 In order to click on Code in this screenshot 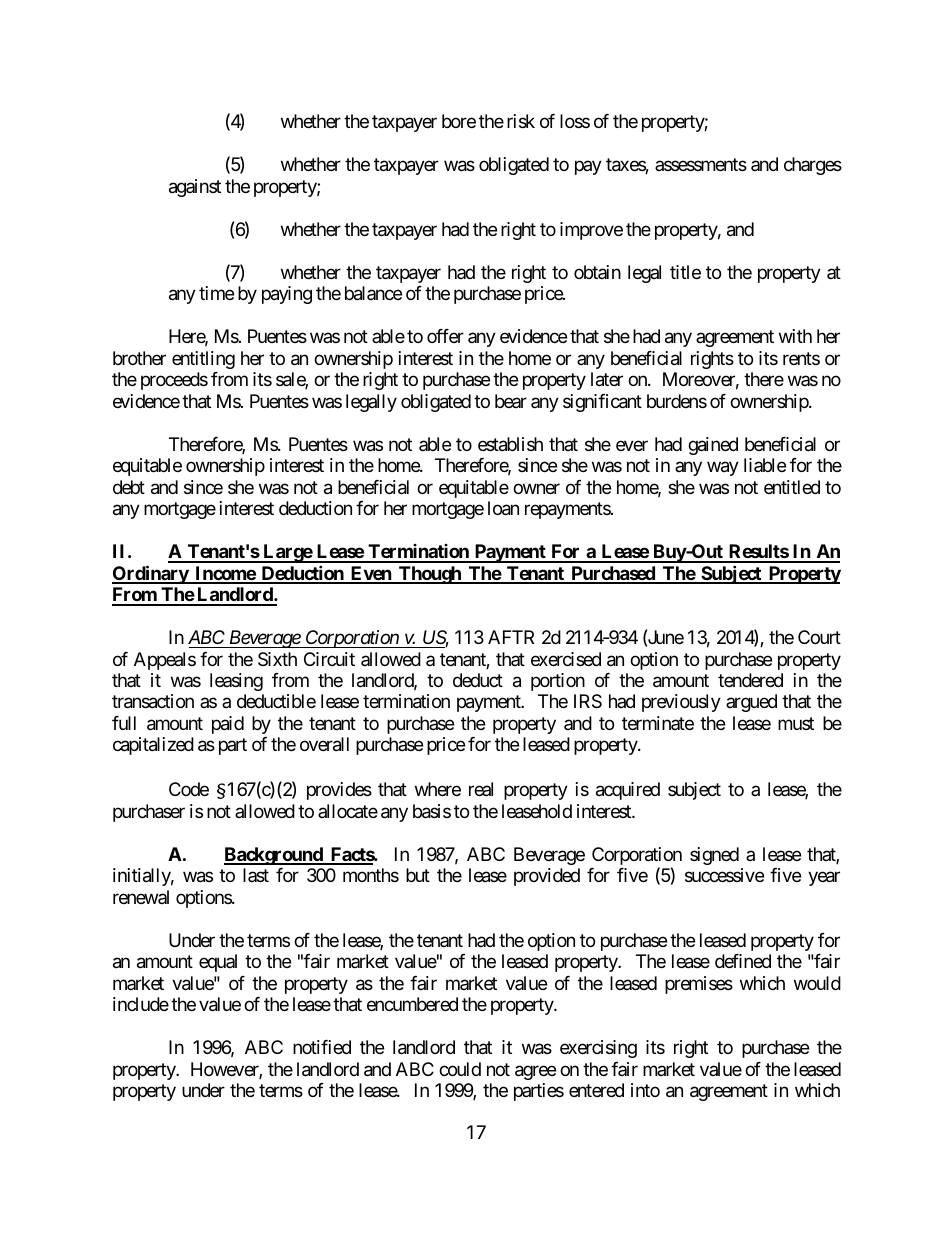, I will do `click(189, 789)`.
